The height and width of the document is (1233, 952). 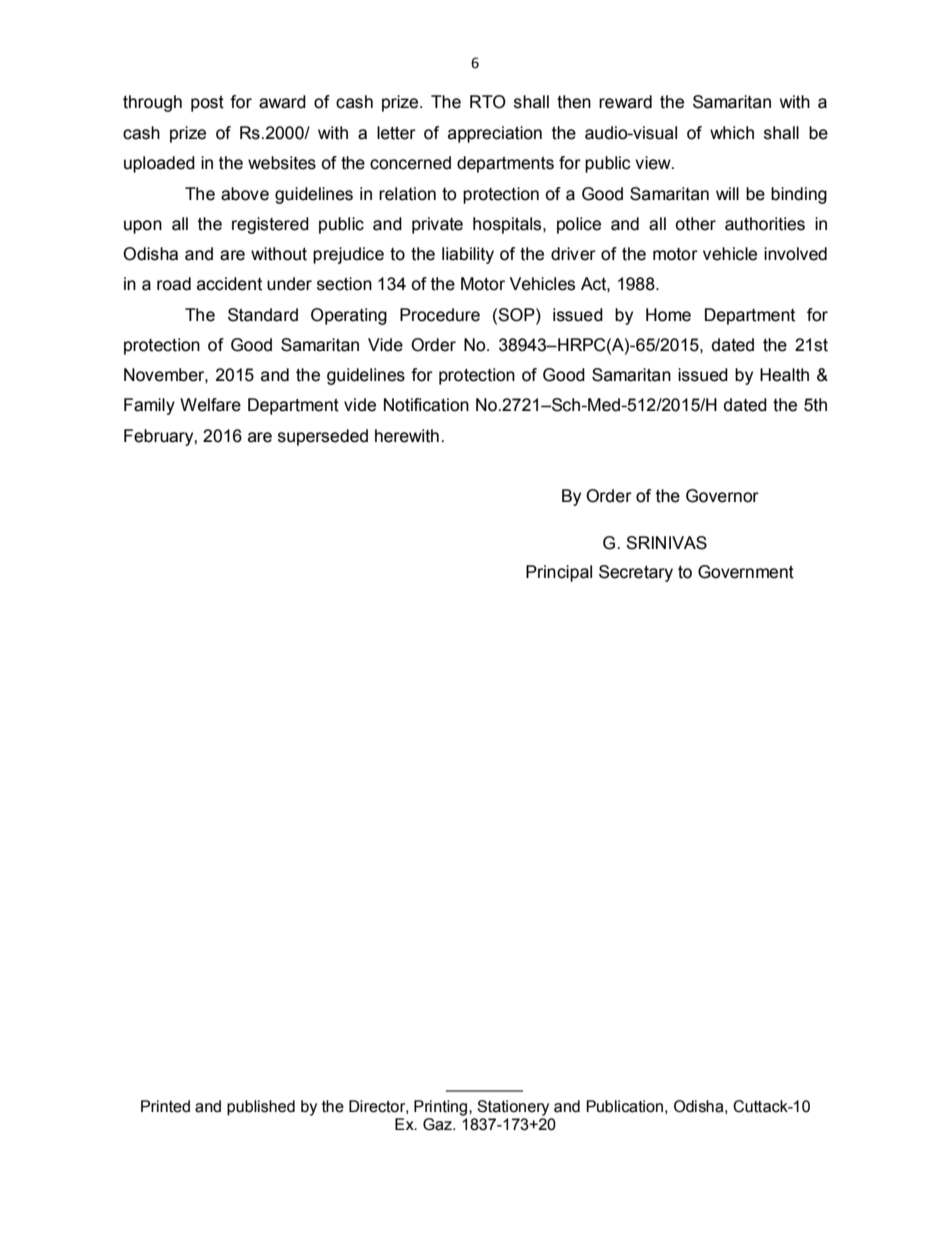 I want to click on Notification, so click(x=426, y=405).
